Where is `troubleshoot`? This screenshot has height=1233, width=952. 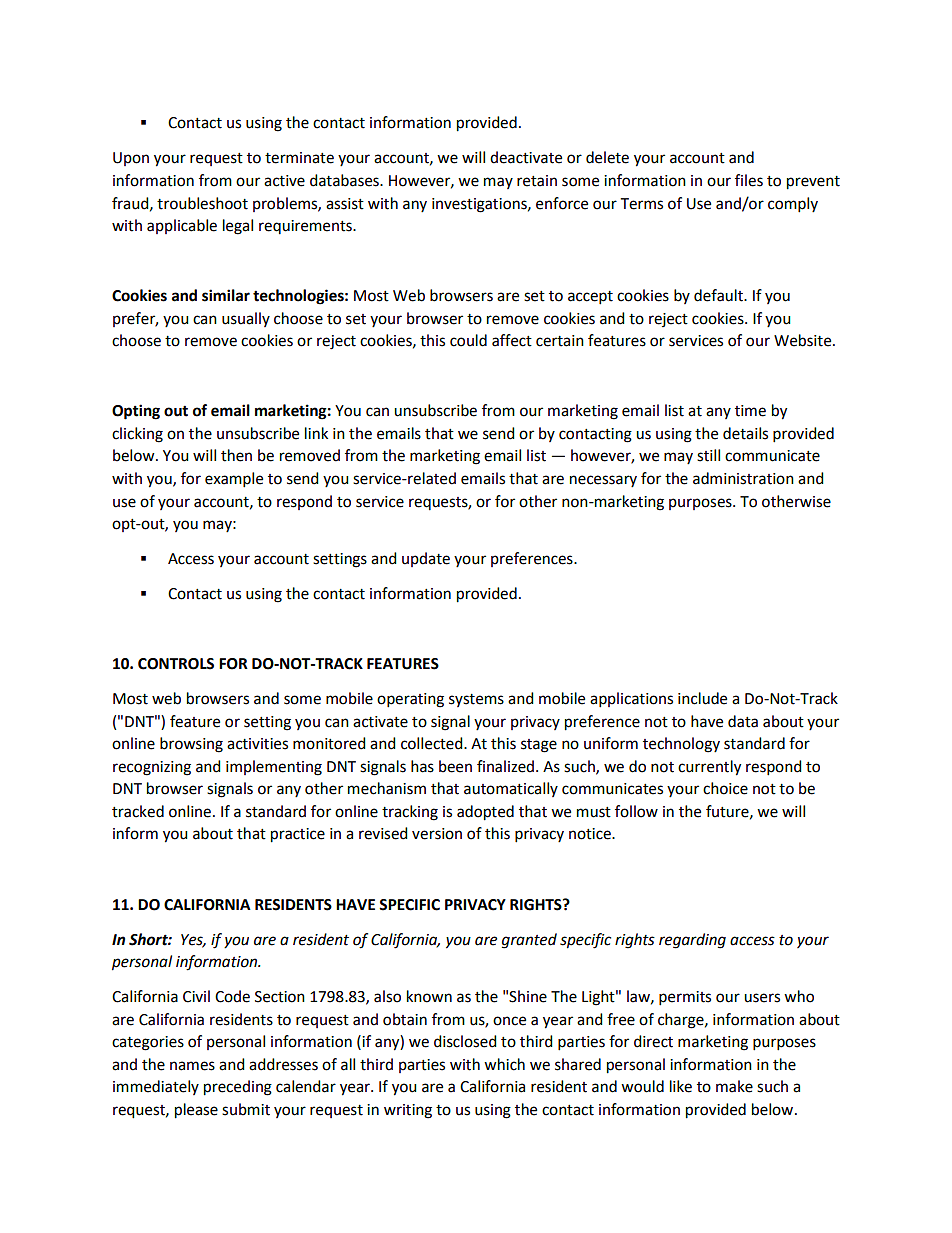 troubleshoot is located at coordinates (202, 203).
